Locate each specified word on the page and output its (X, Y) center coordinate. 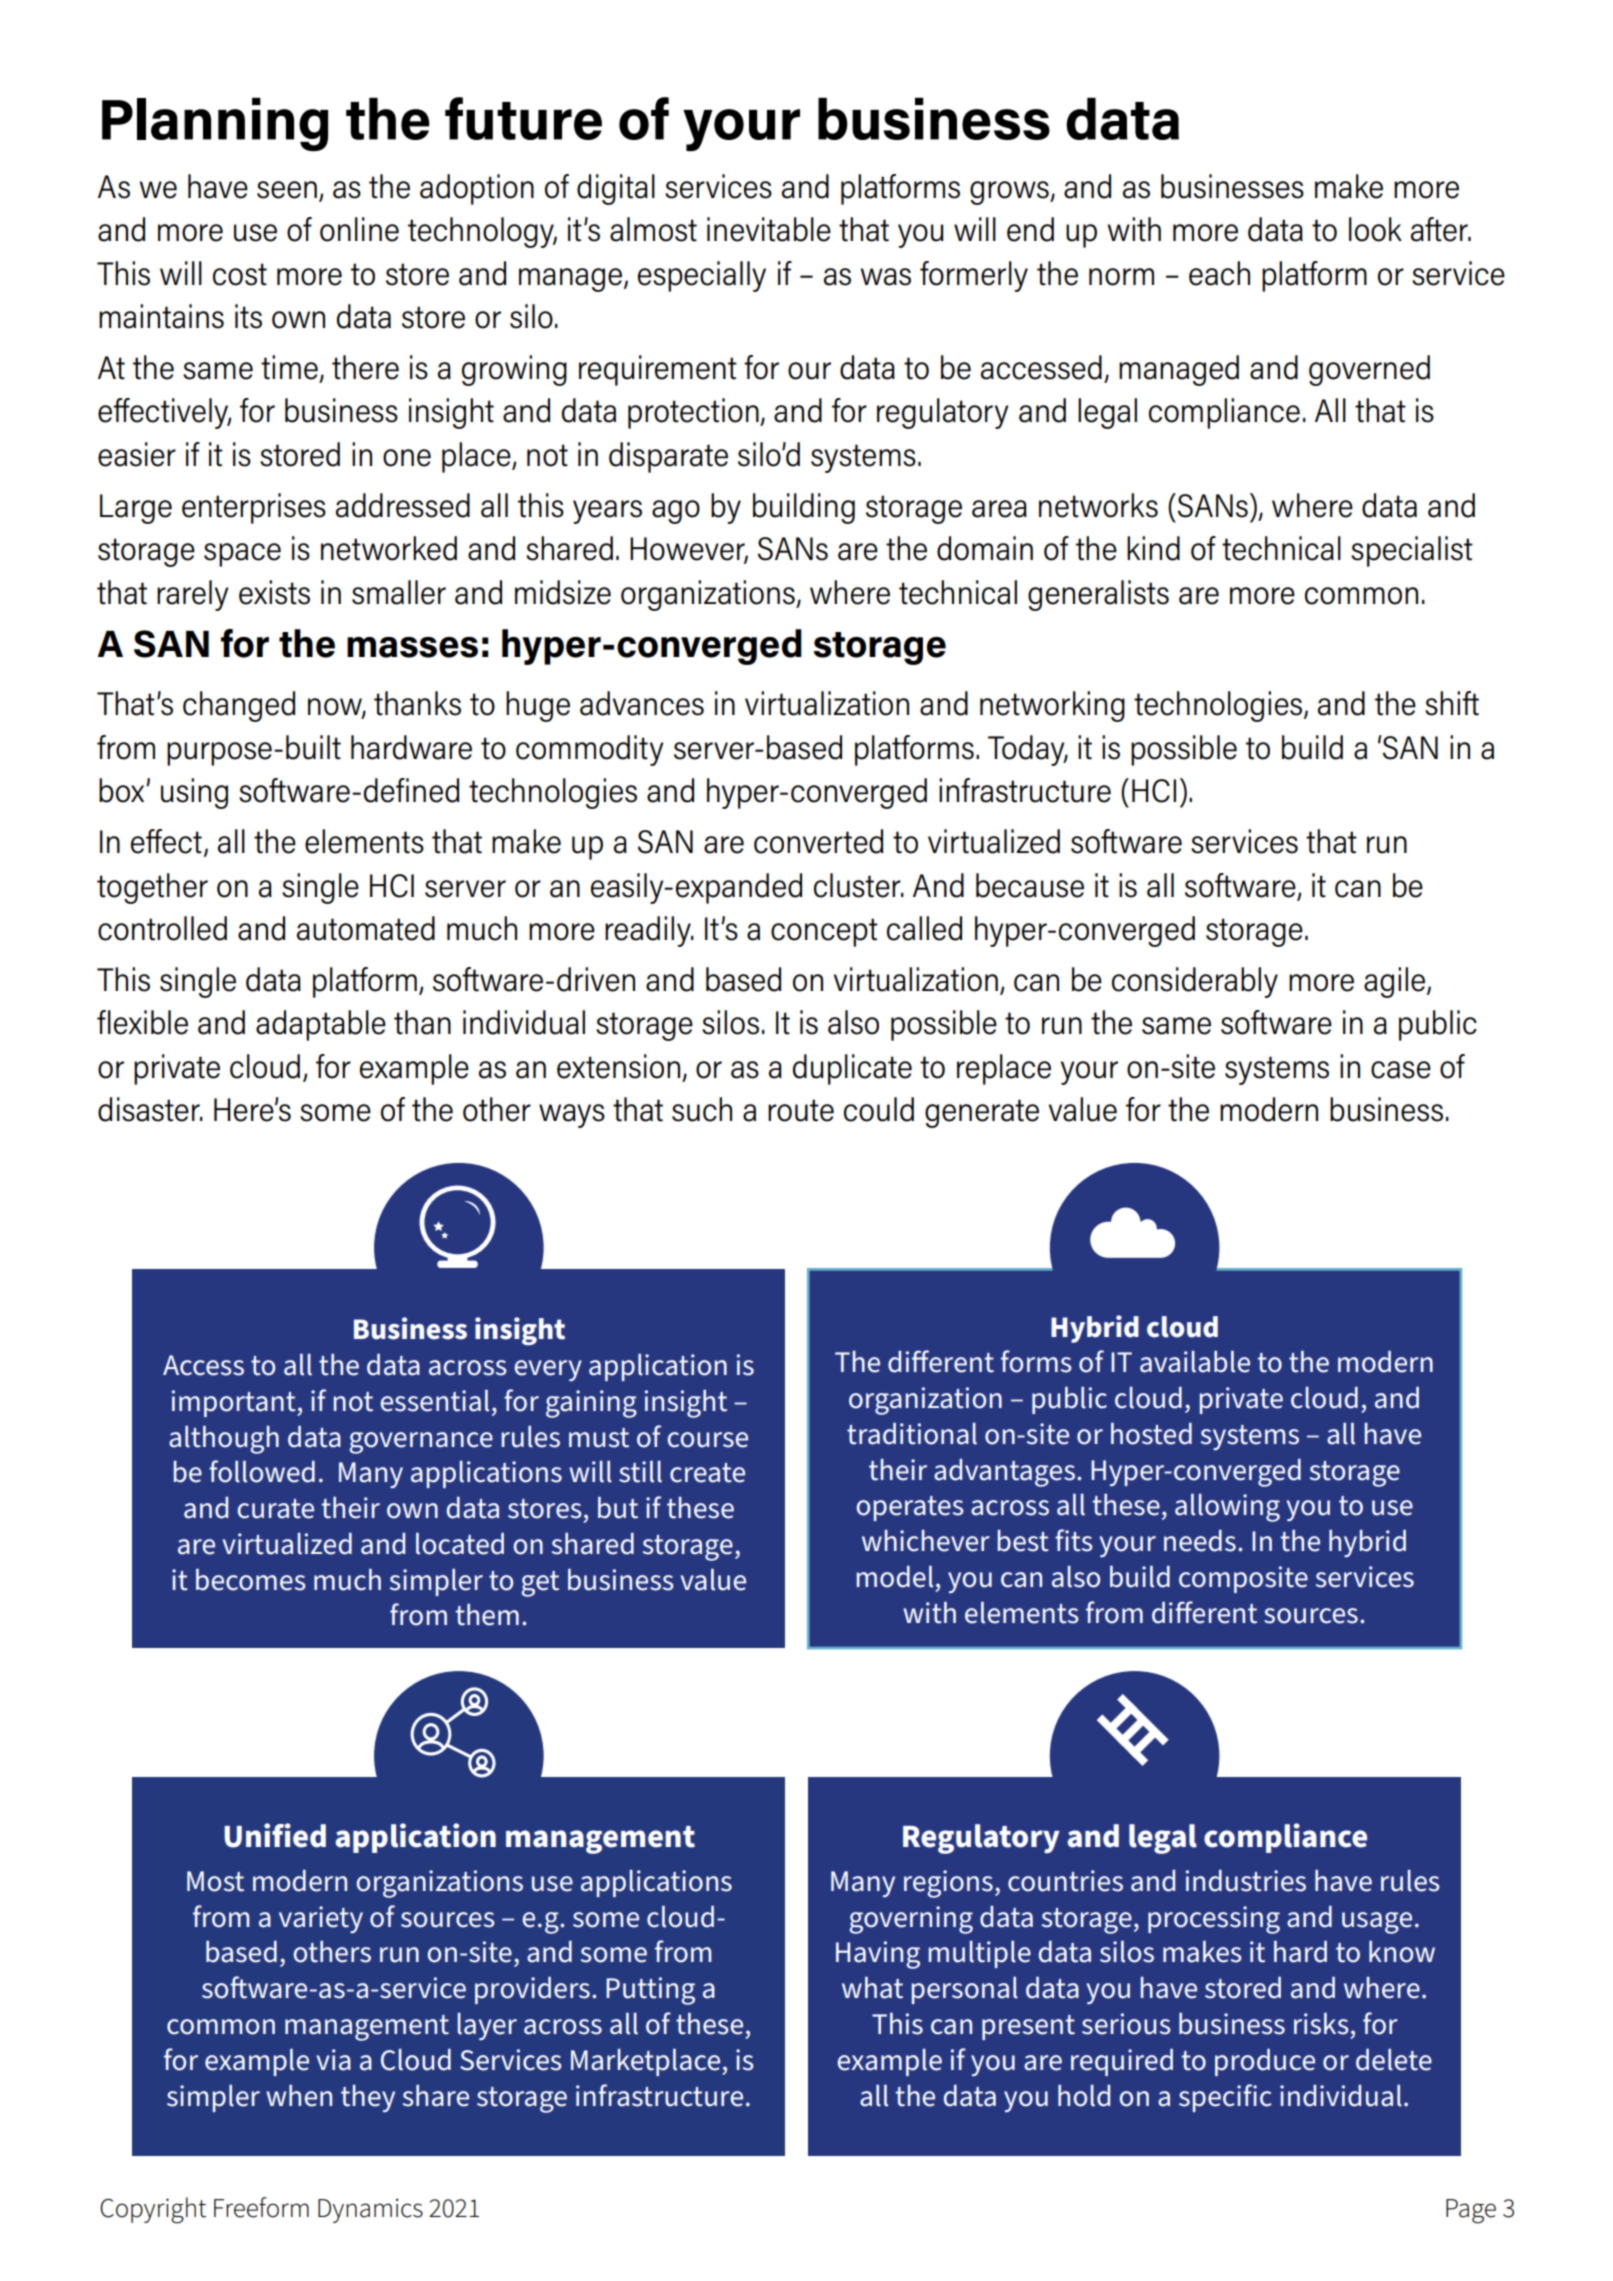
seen (287, 190)
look (1375, 229)
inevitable (769, 229)
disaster (150, 1109)
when (299, 2096)
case (1401, 1070)
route (801, 1110)
